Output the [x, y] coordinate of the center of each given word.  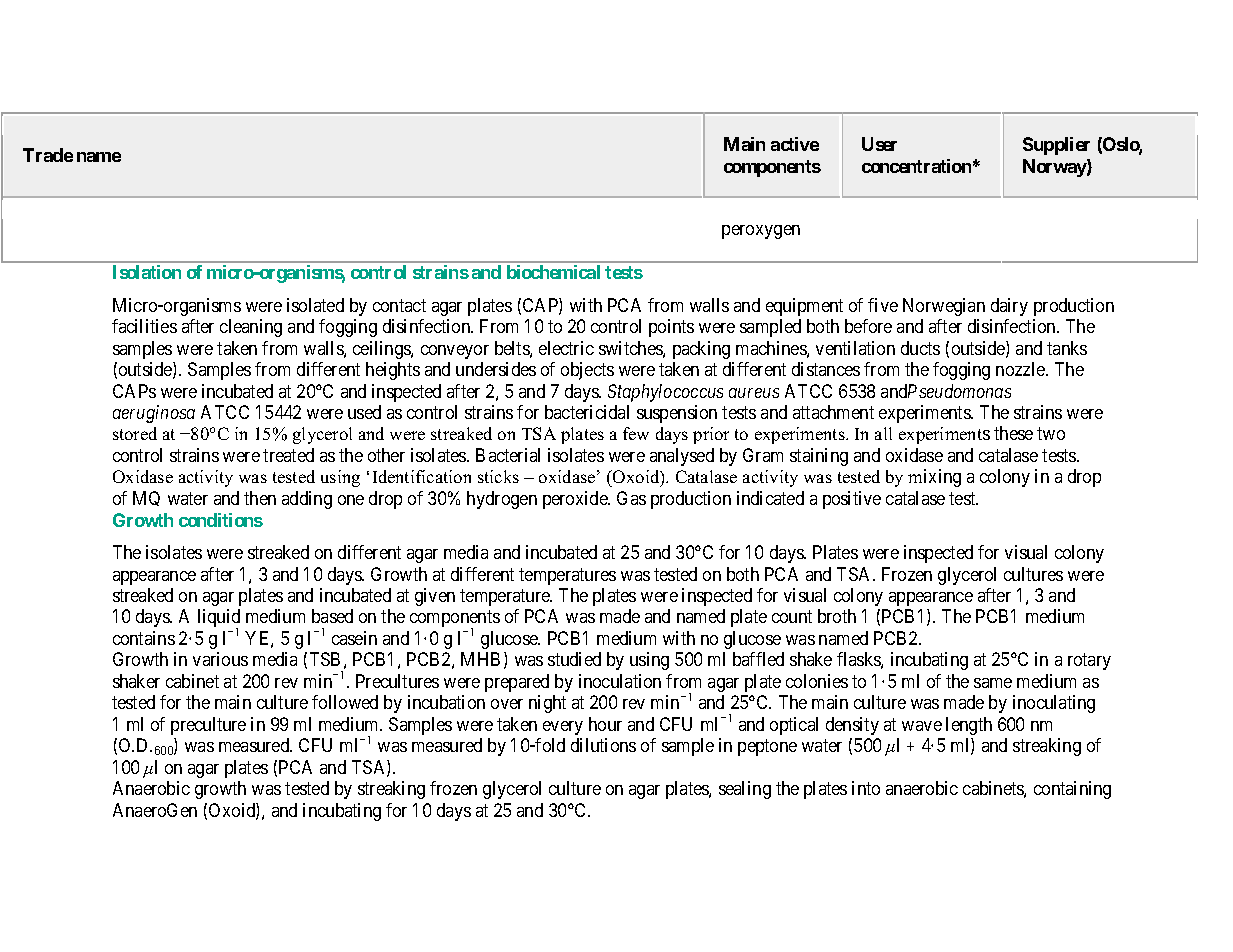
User [879, 144]
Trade [48, 155]
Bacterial [508, 455]
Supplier [1056, 146]
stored [135, 433]
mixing [934, 478]
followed [345, 702]
